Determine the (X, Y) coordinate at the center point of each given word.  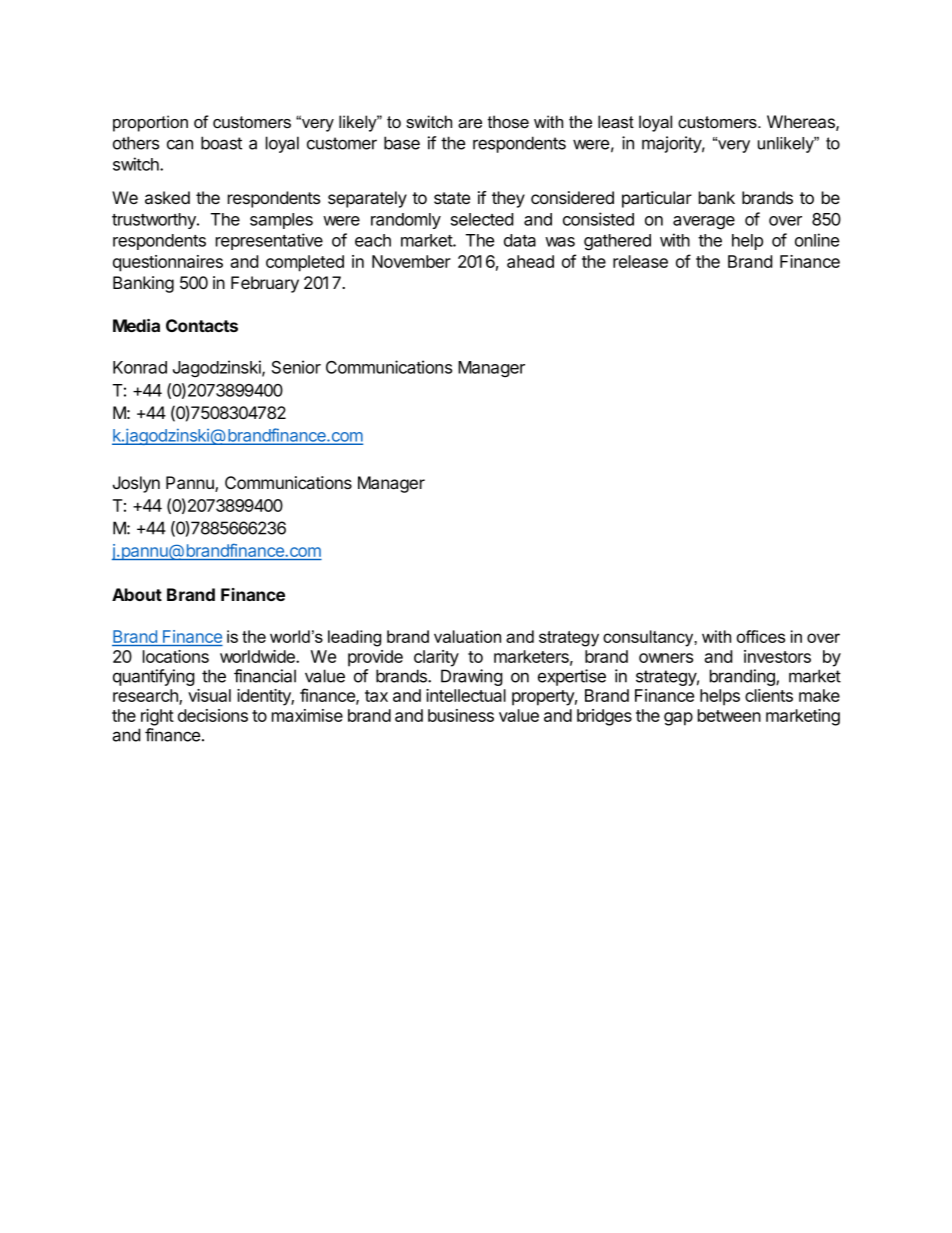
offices (761, 636)
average (704, 223)
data (520, 240)
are (470, 123)
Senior (296, 367)
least (616, 122)
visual (209, 695)
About (137, 594)
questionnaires (168, 263)
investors (777, 656)
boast (221, 143)
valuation (467, 636)
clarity (436, 658)
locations (176, 656)
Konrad (140, 367)
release (640, 261)
